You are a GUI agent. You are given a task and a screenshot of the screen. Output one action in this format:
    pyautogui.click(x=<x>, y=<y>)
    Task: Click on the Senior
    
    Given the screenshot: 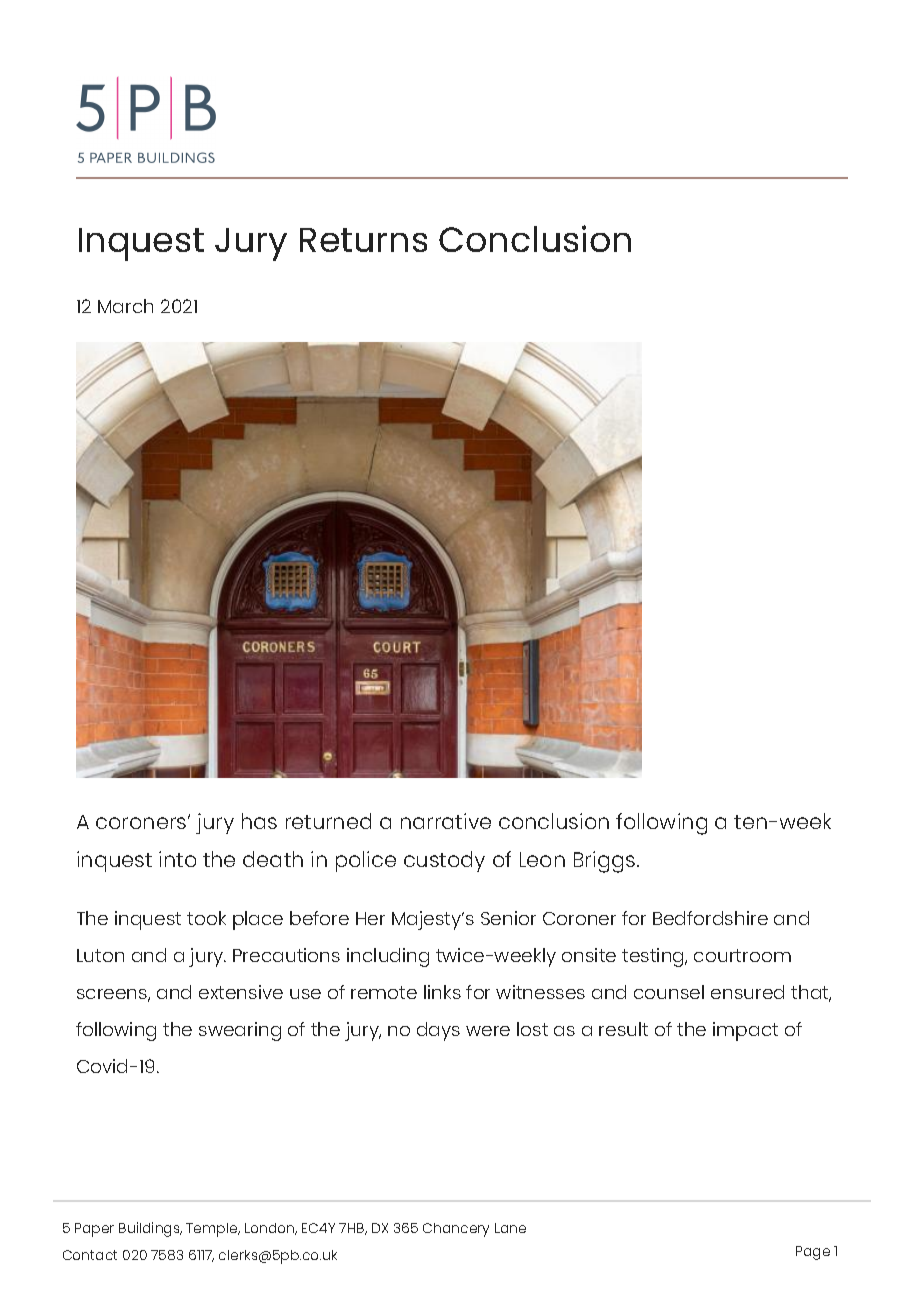 What is the action you would take?
    pyautogui.click(x=508, y=918)
